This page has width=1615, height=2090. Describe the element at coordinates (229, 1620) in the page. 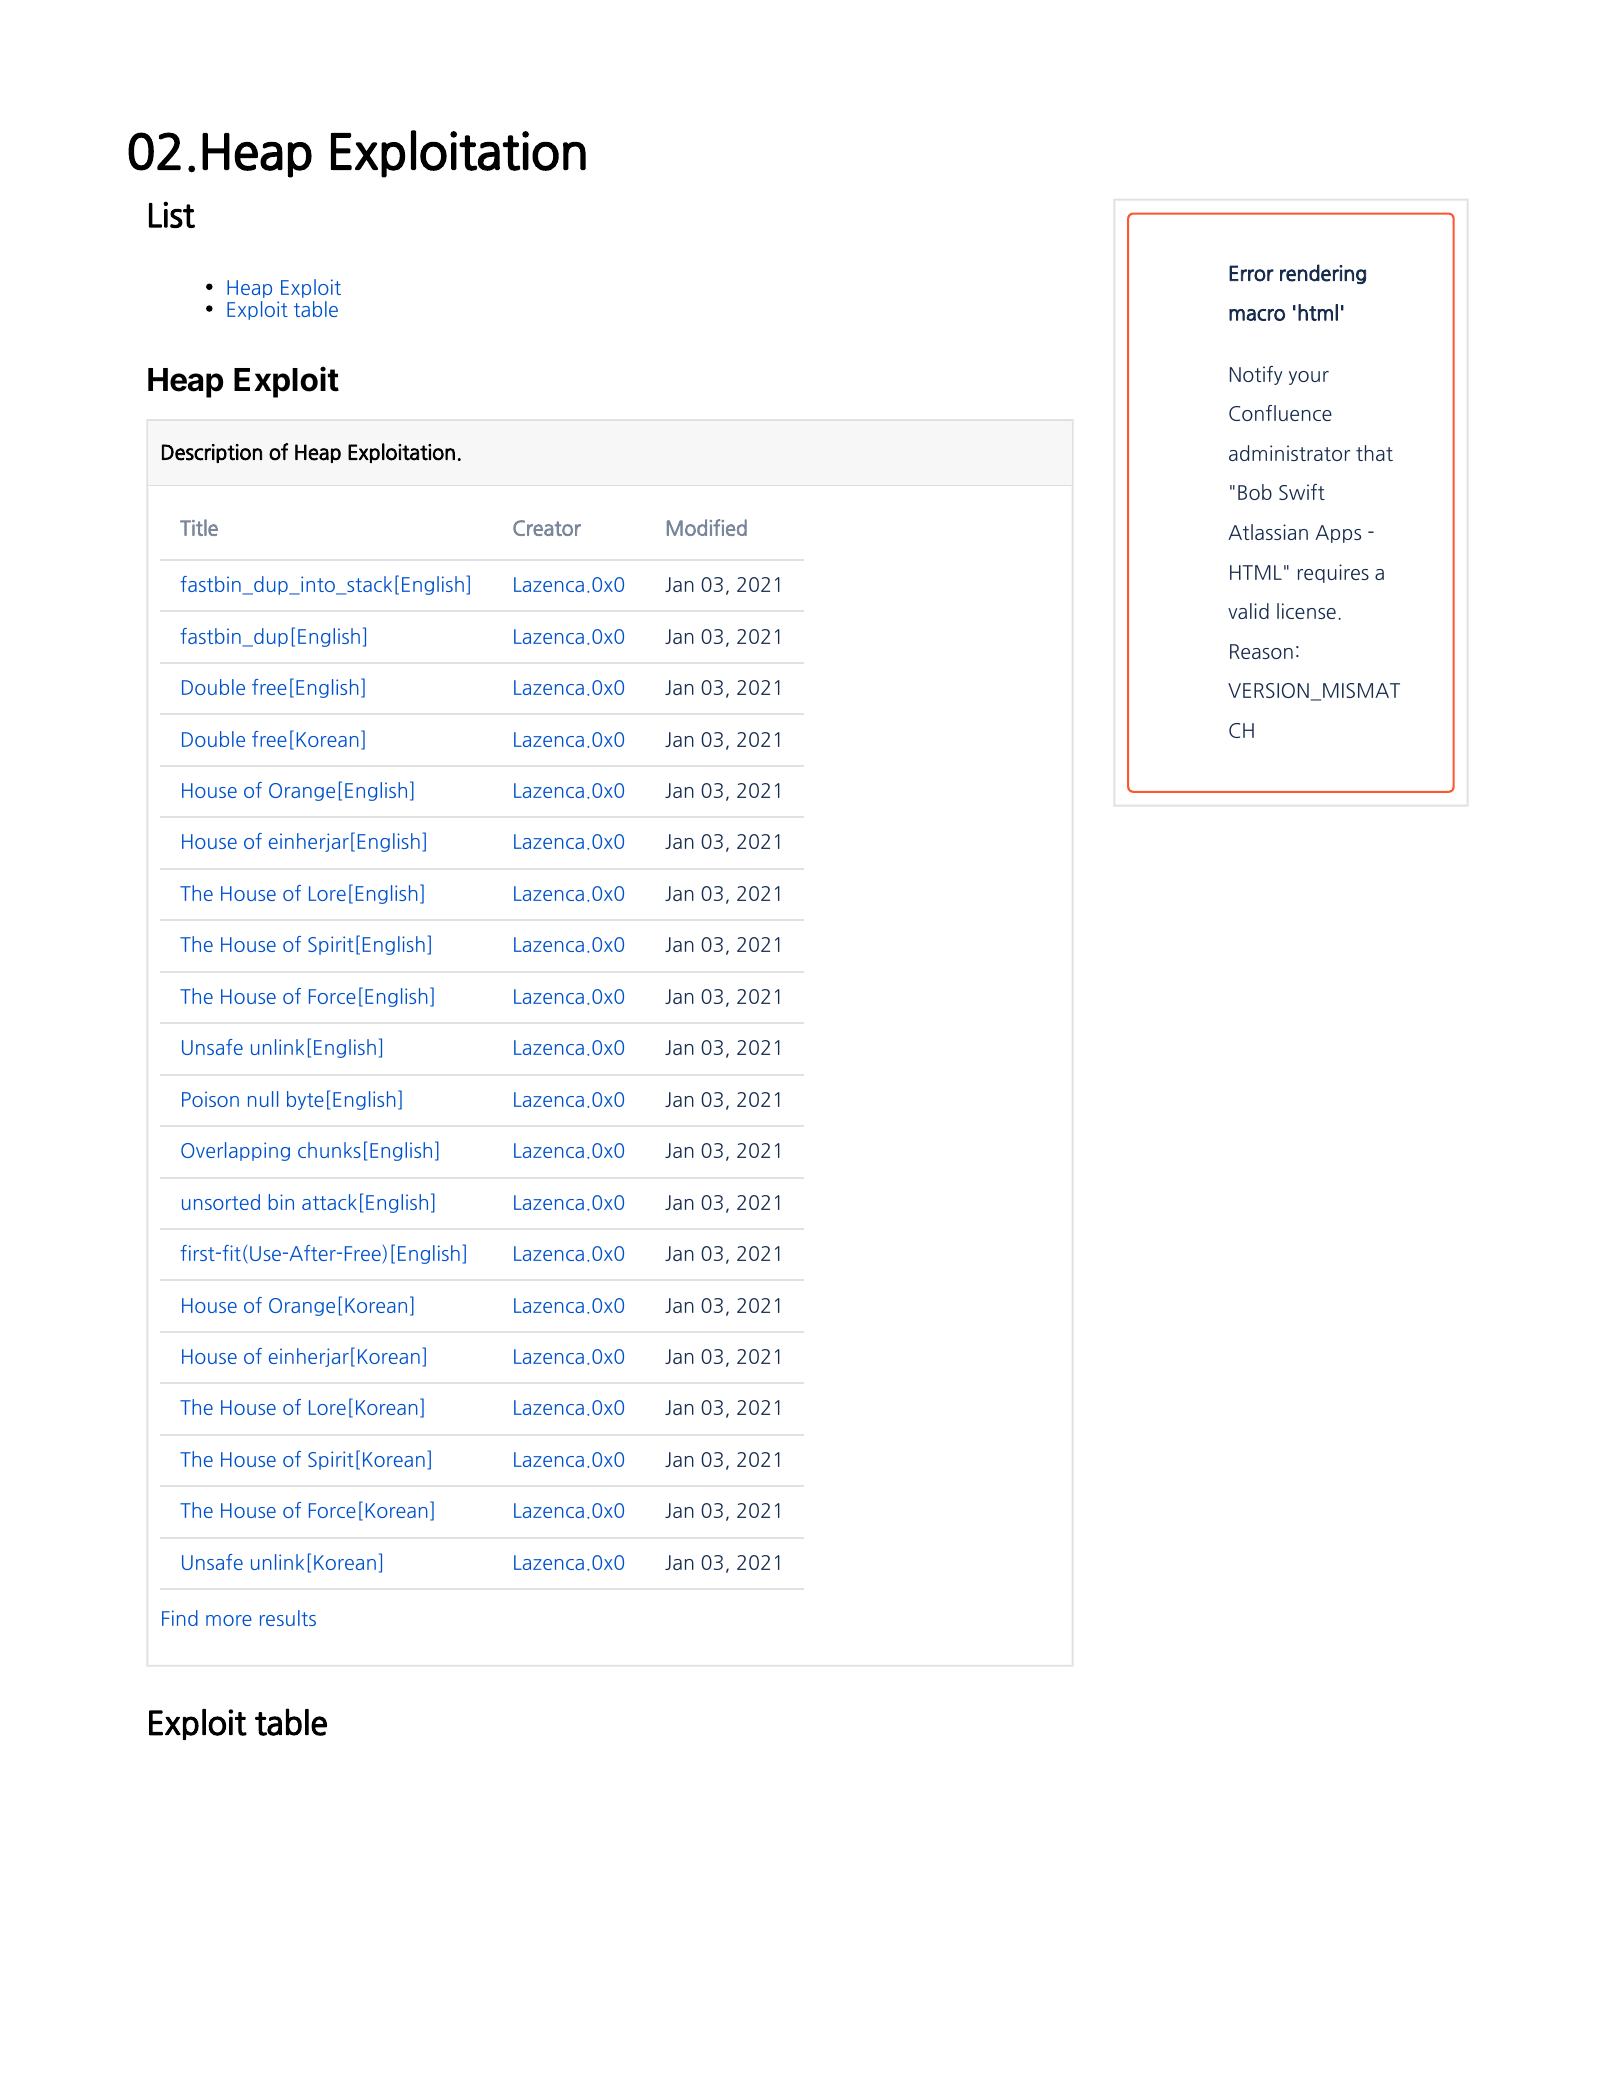

I see `more` at that location.
